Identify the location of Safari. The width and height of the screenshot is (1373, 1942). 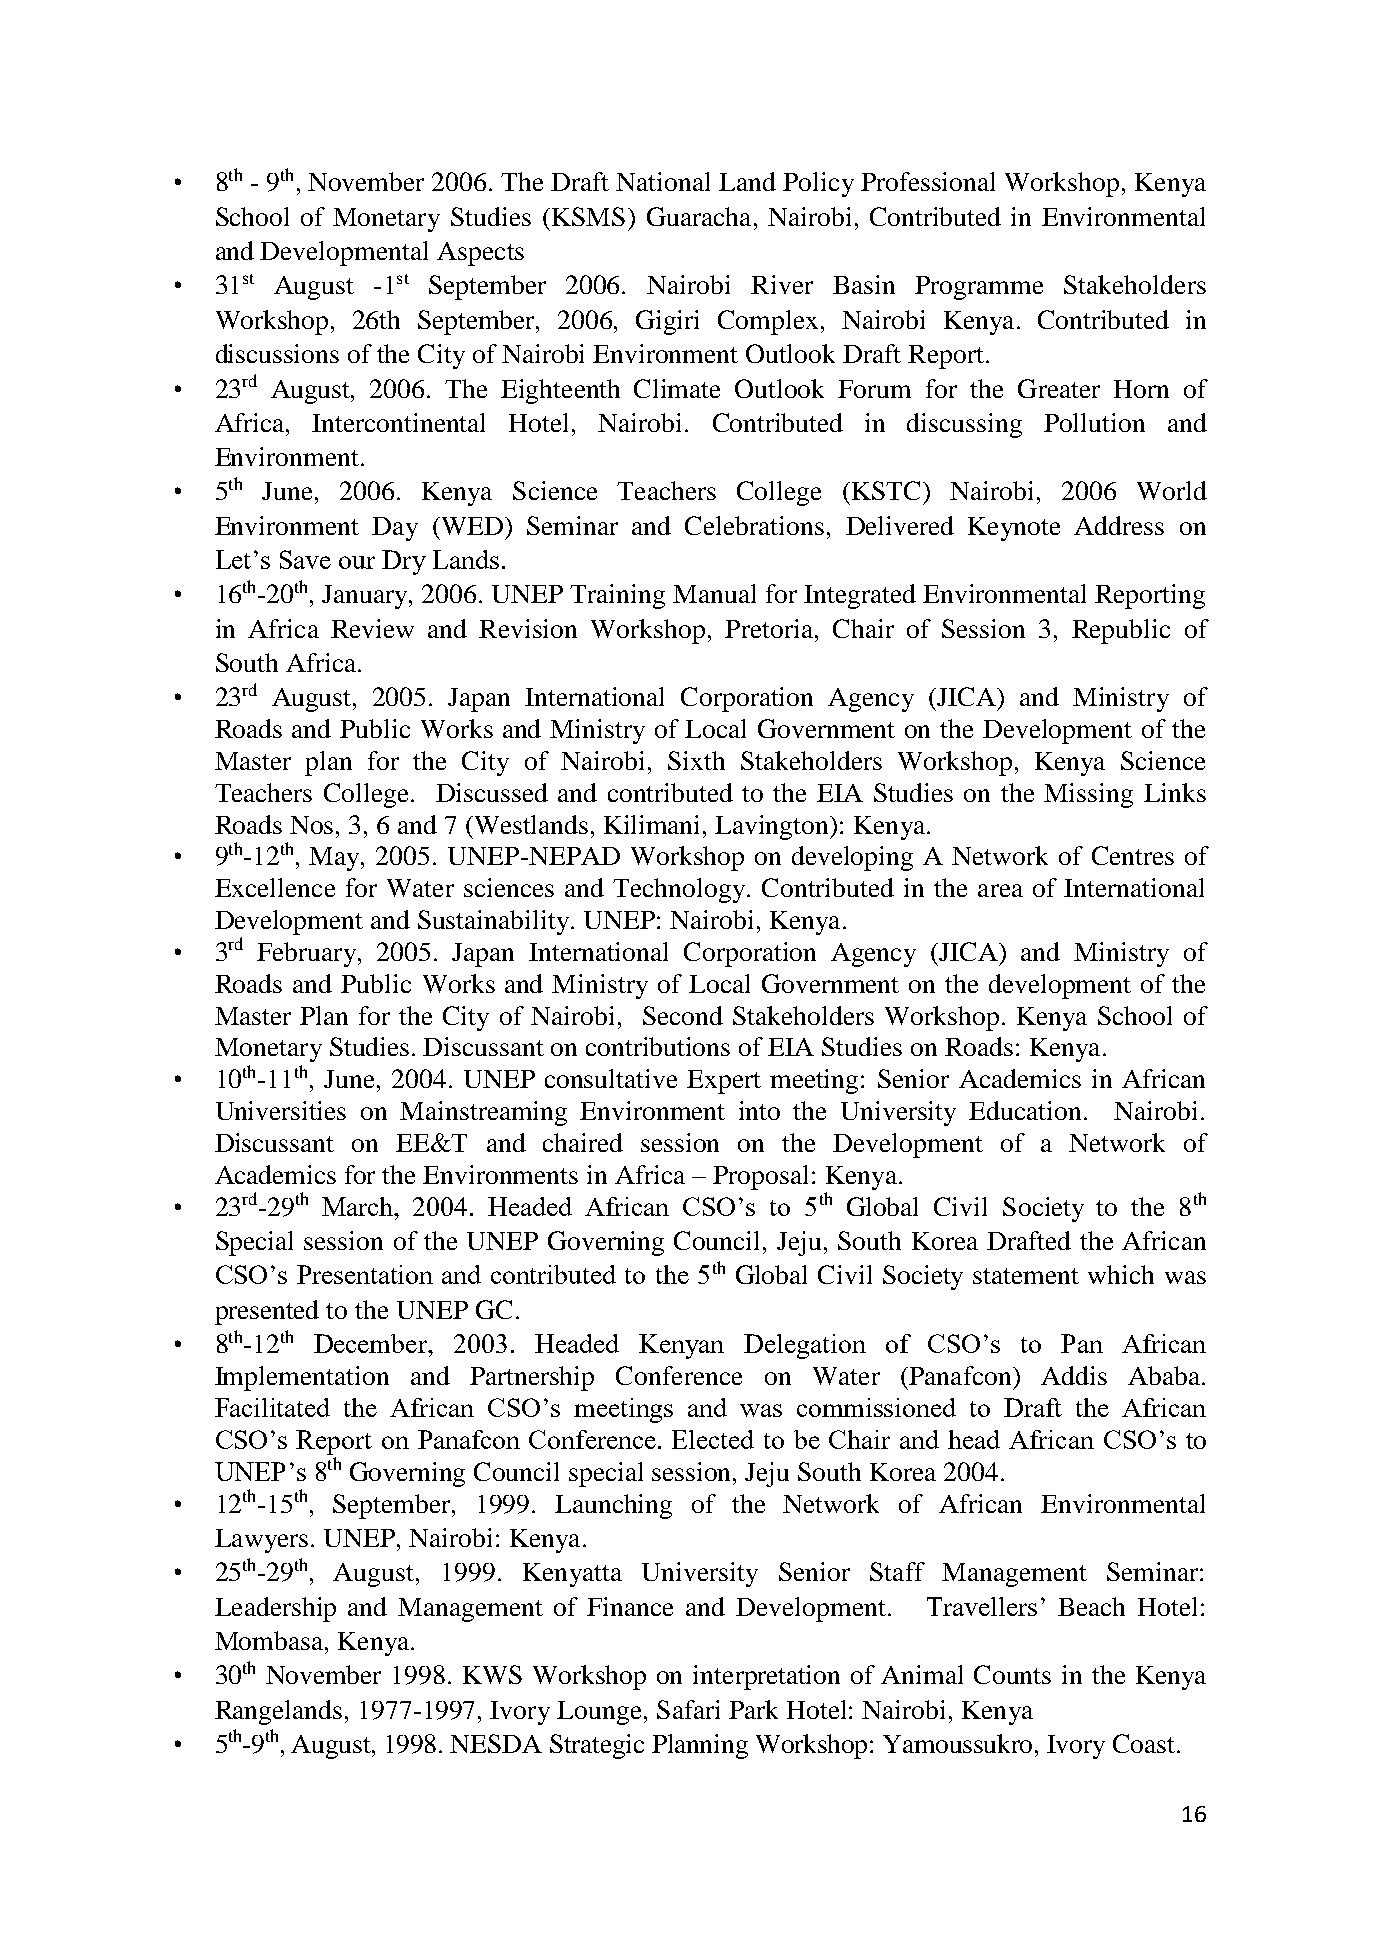
(688, 1709).
